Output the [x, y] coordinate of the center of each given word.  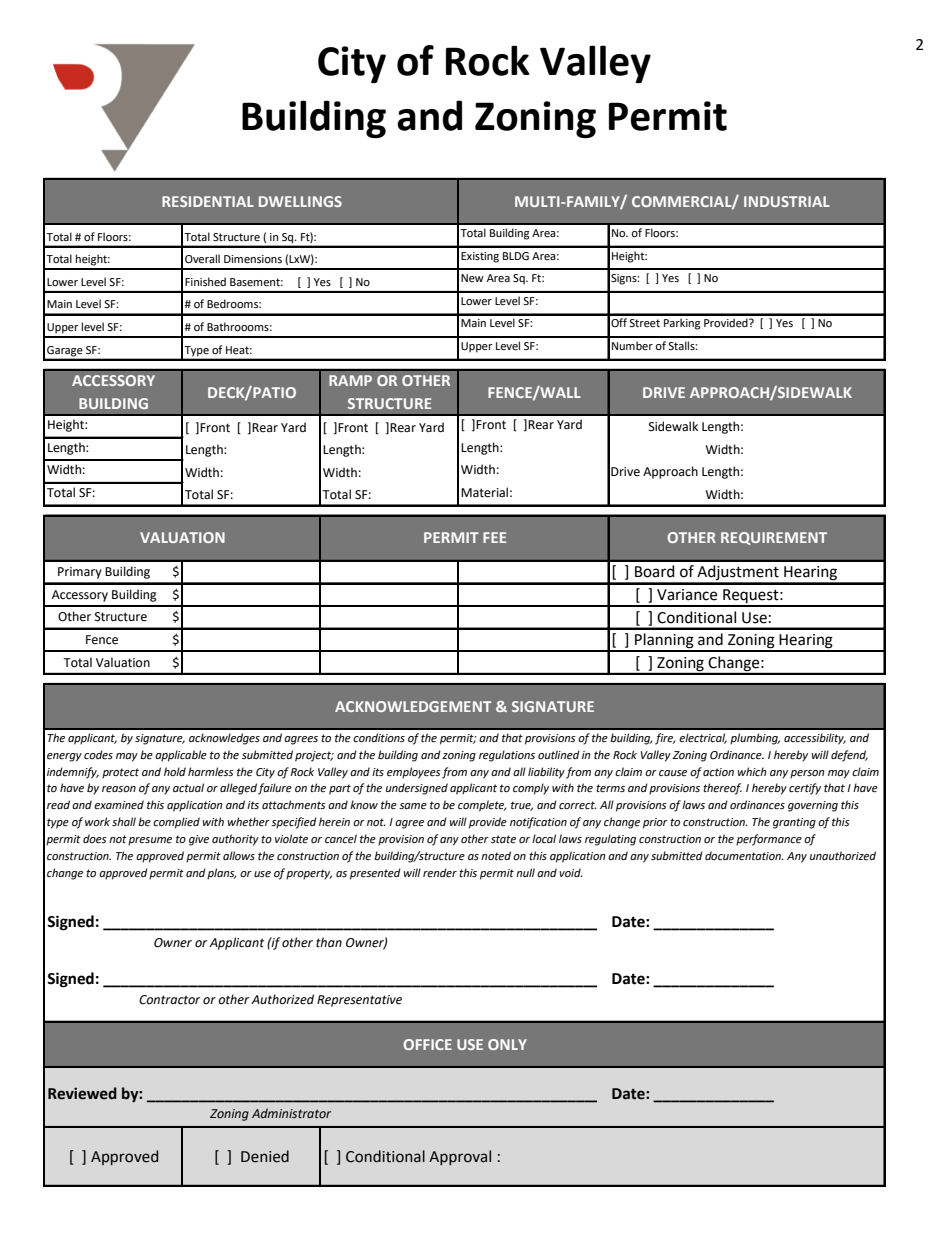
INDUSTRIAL [787, 201]
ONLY [507, 1044]
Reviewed [82, 1093]
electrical [703, 738]
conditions [379, 738]
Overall [202, 259]
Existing [480, 257]
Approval [460, 1157]
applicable [181, 756]
